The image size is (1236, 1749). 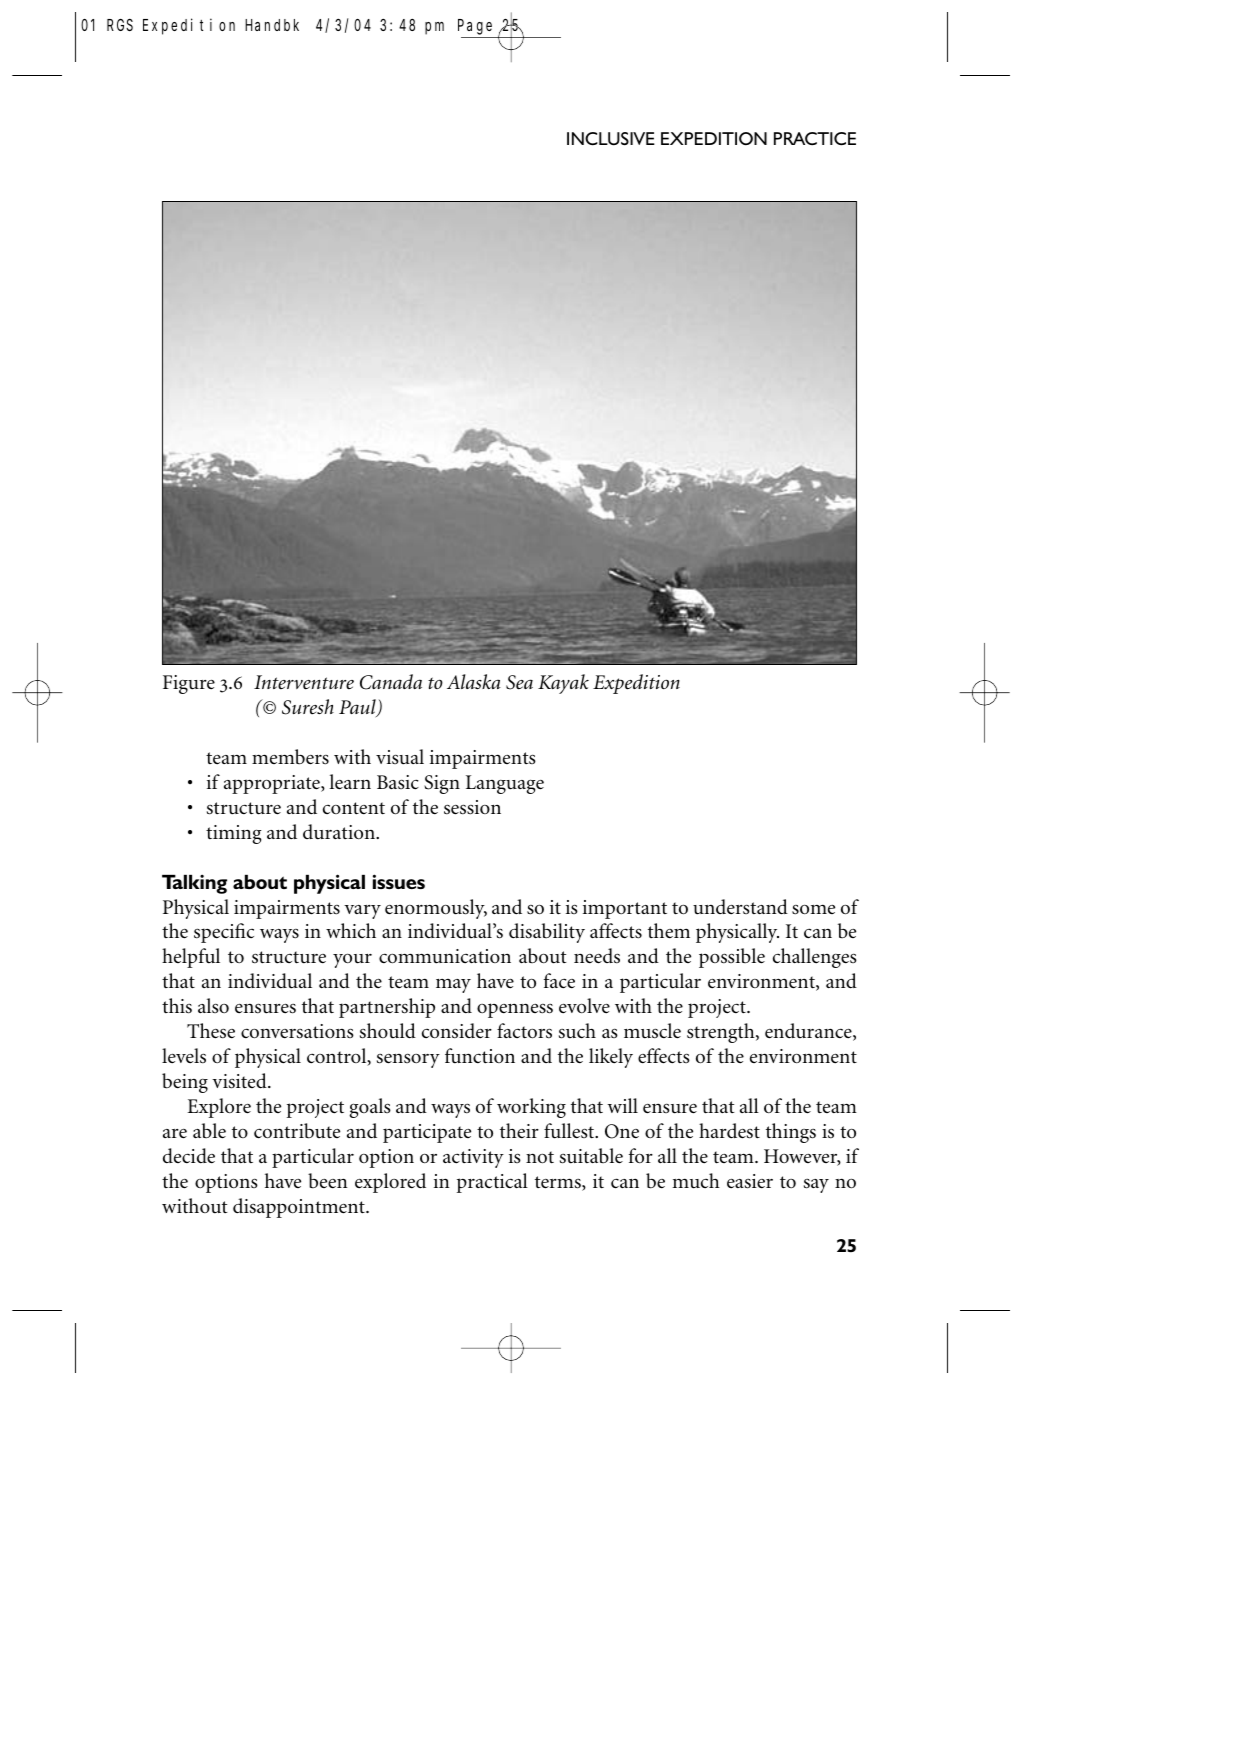 I want to click on INCLUSIVE, so click(x=611, y=139).
